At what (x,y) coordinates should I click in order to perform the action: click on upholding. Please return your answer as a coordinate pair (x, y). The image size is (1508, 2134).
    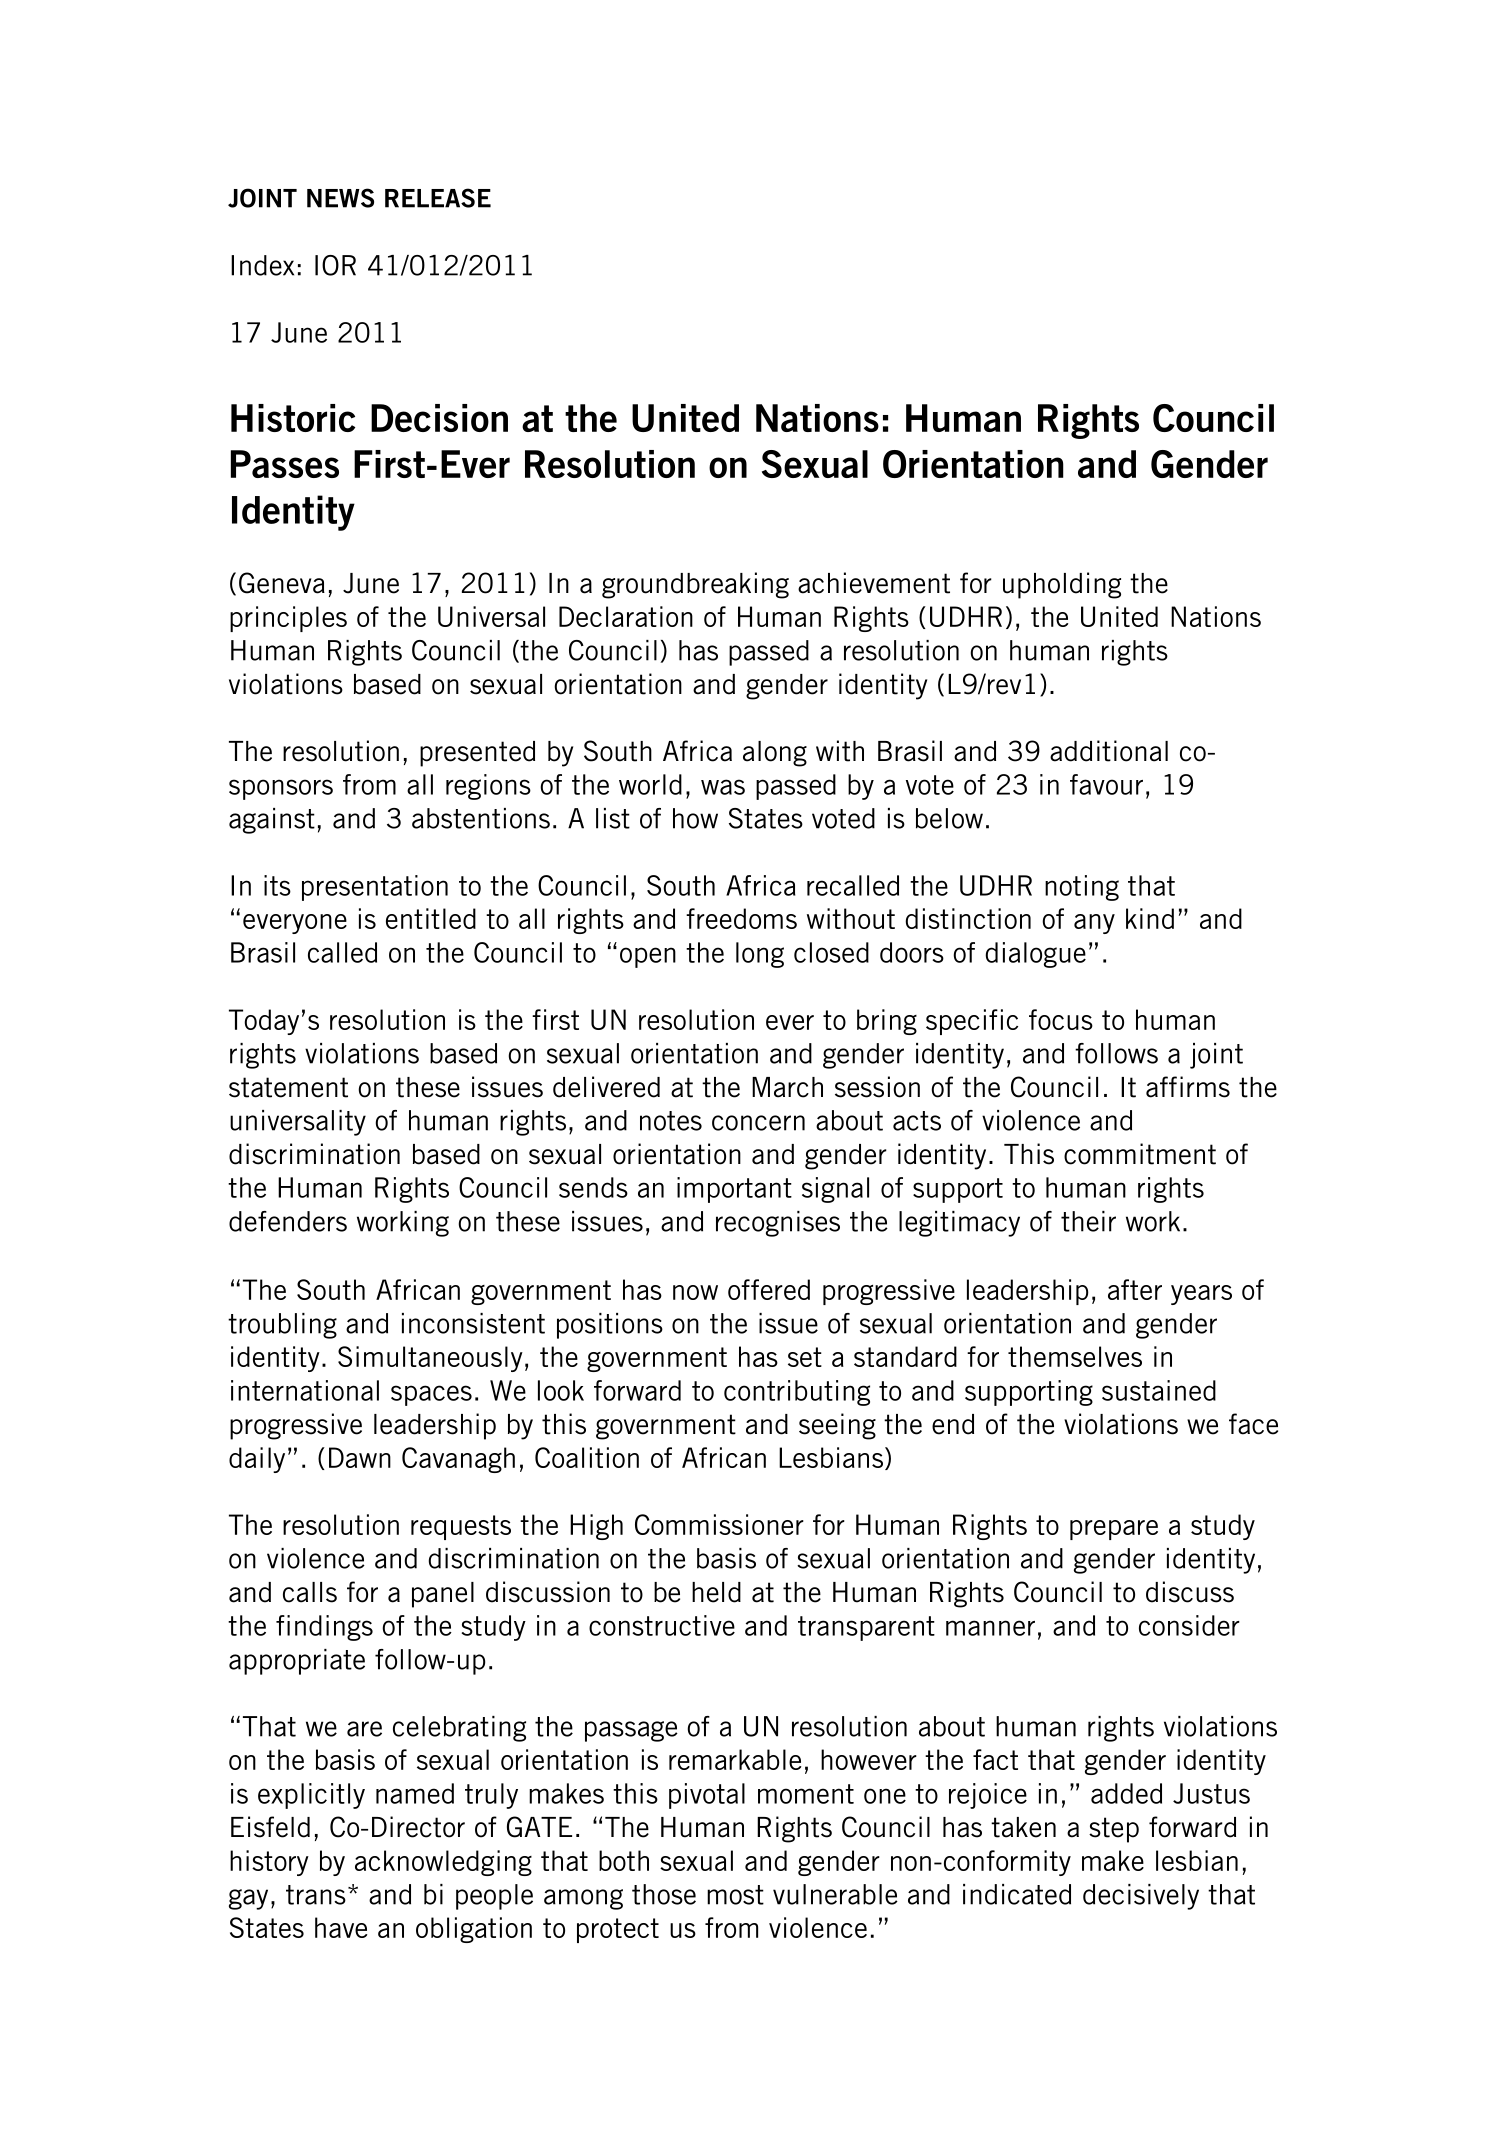
    Looking at the image, I should click on (1062, 585).
